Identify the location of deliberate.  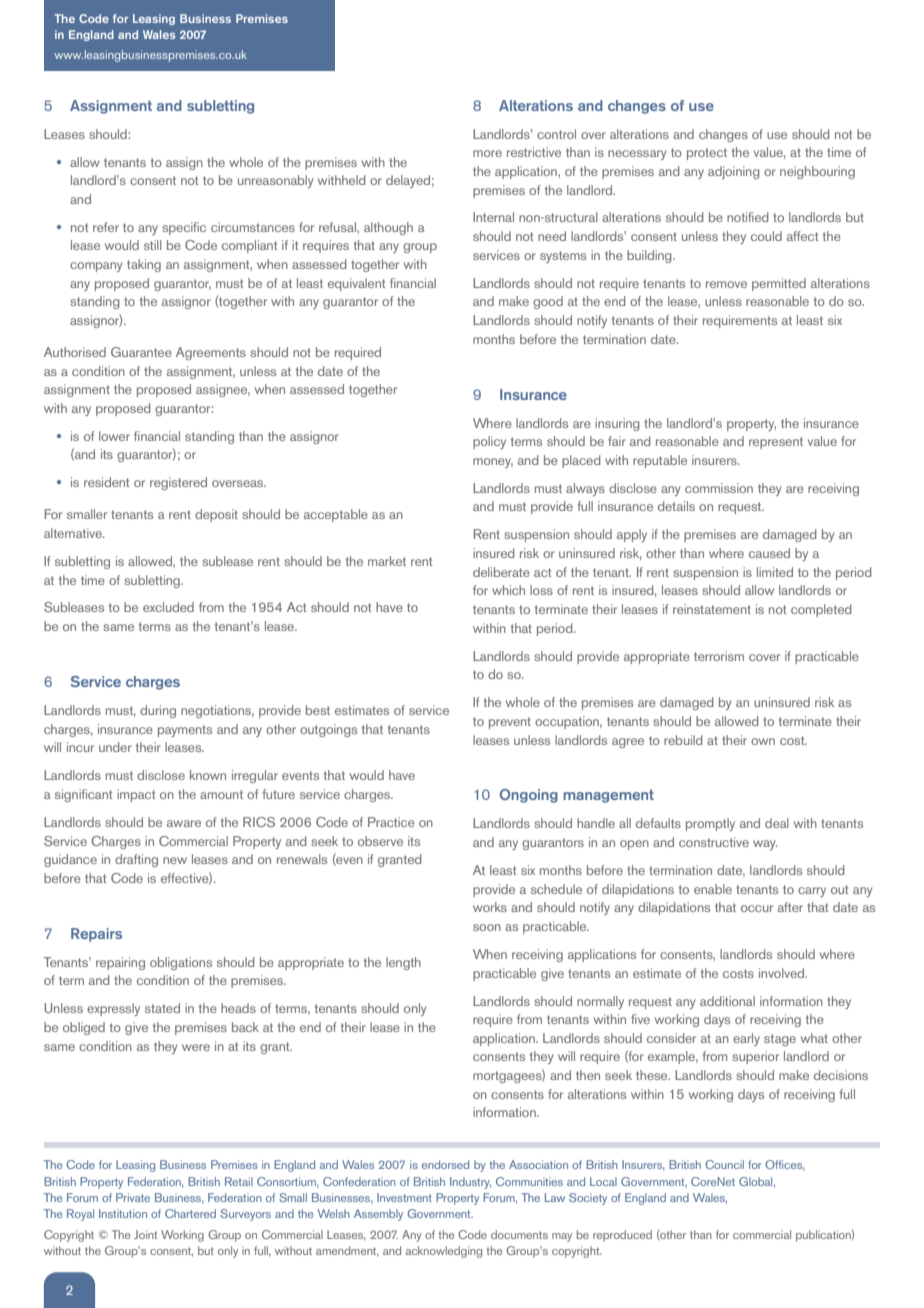
(501, 572).
